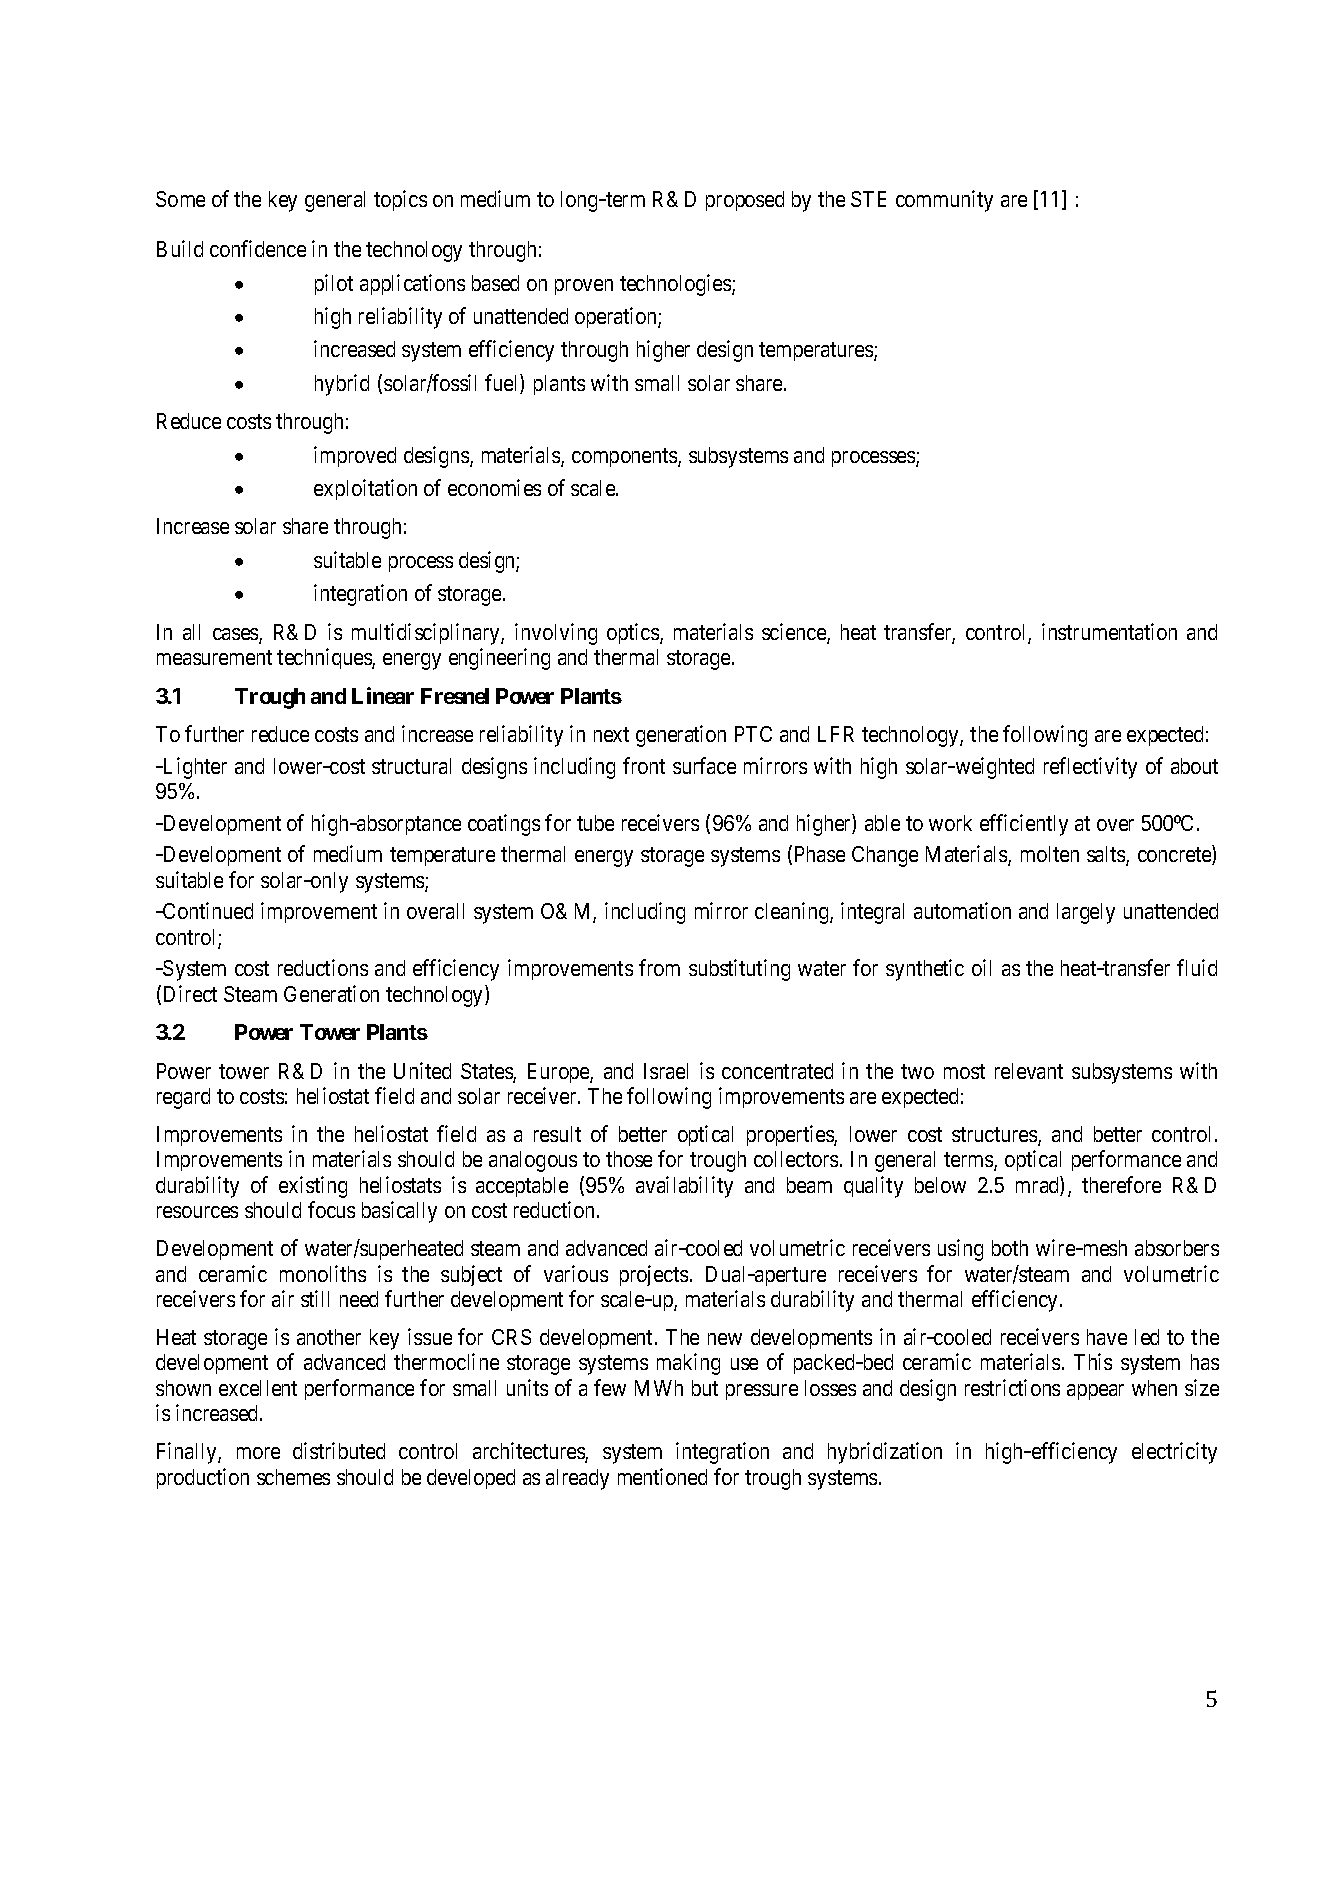 This document has width=1343, height=1900. I want to click on techniques, so click(325, 658).
